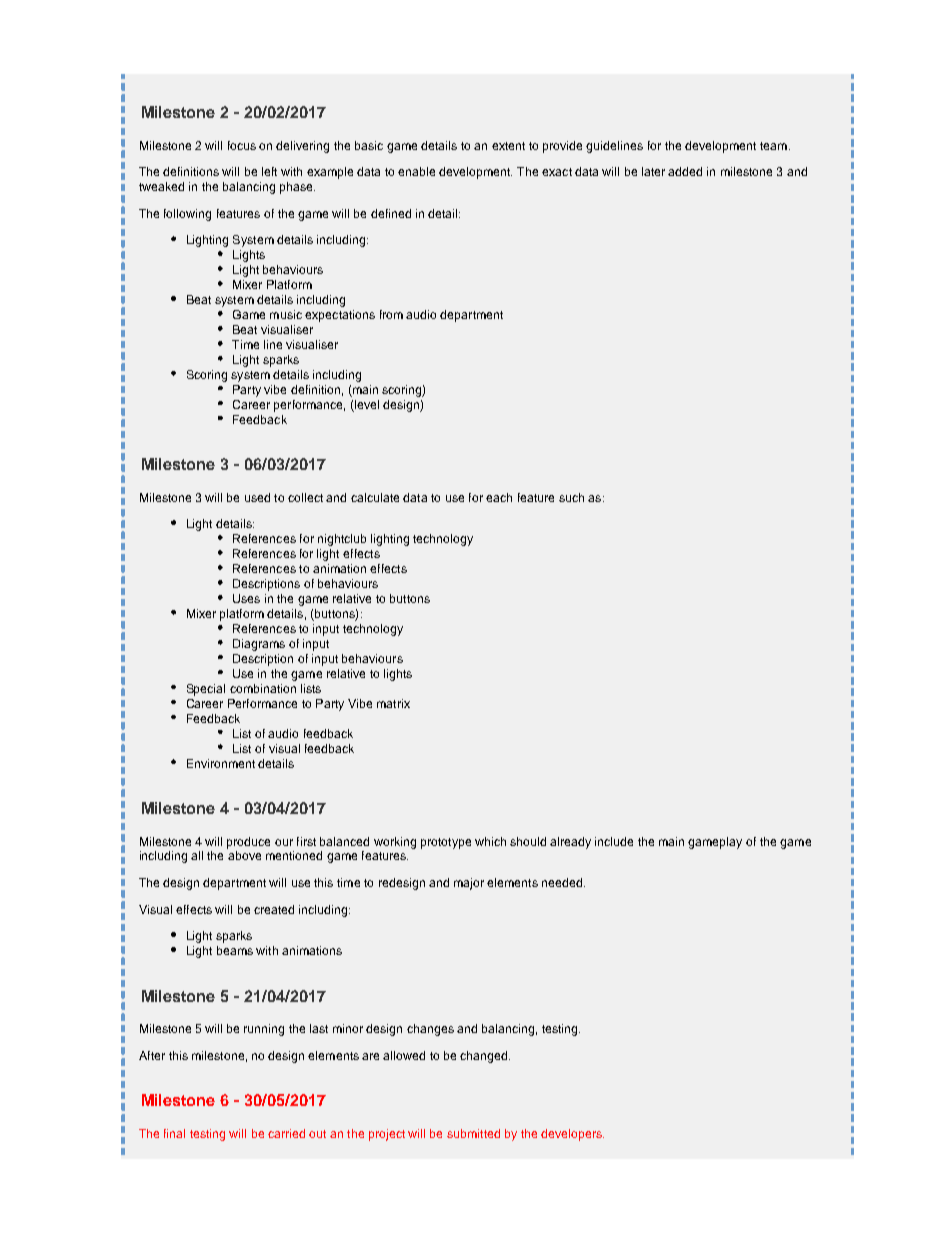  Describe the element at coordinates (473, 1133) in the screenshot. I see `submitted` at that location.
